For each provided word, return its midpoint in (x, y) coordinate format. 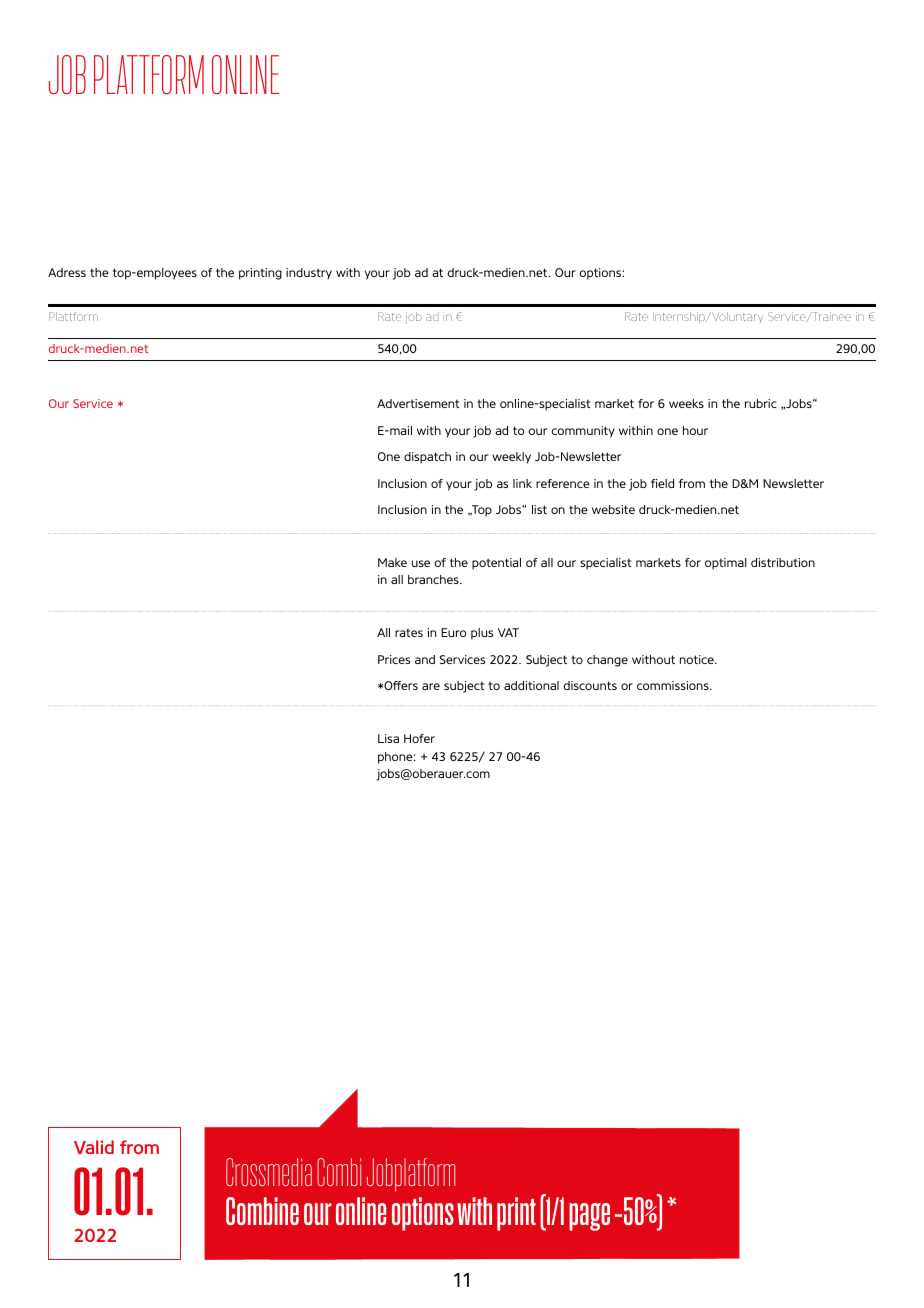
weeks (686, 403)
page (589, 1217)
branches (434, 579)
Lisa (388, 738)
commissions (674, 685)
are (431, 686)
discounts (590, 685)
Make (392, 562)
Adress (67, 272)
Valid (94, 1147)
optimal (726, 564)
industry (309, 274)
